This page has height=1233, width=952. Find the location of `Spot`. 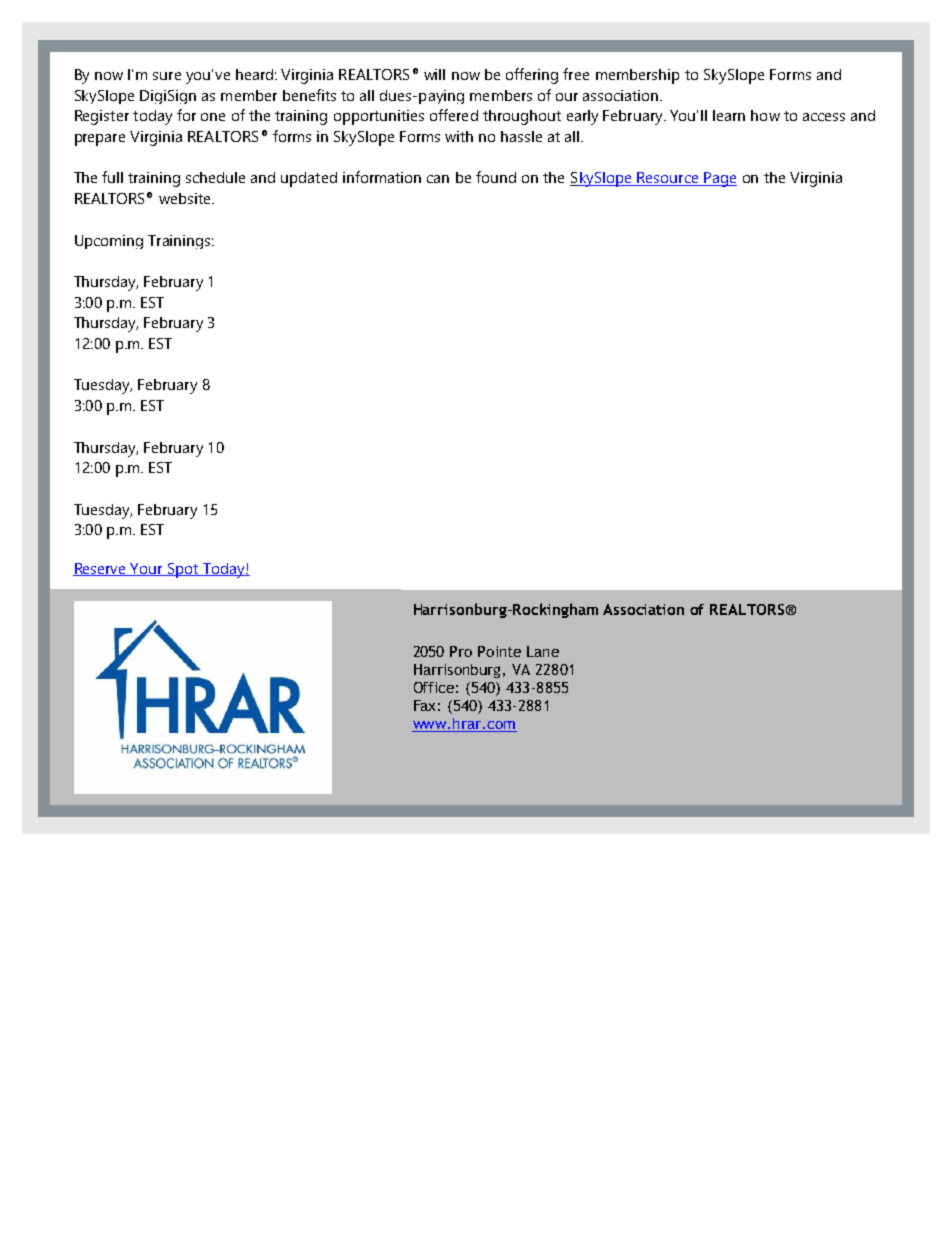

Spot is located at coordinates (183, 570).
